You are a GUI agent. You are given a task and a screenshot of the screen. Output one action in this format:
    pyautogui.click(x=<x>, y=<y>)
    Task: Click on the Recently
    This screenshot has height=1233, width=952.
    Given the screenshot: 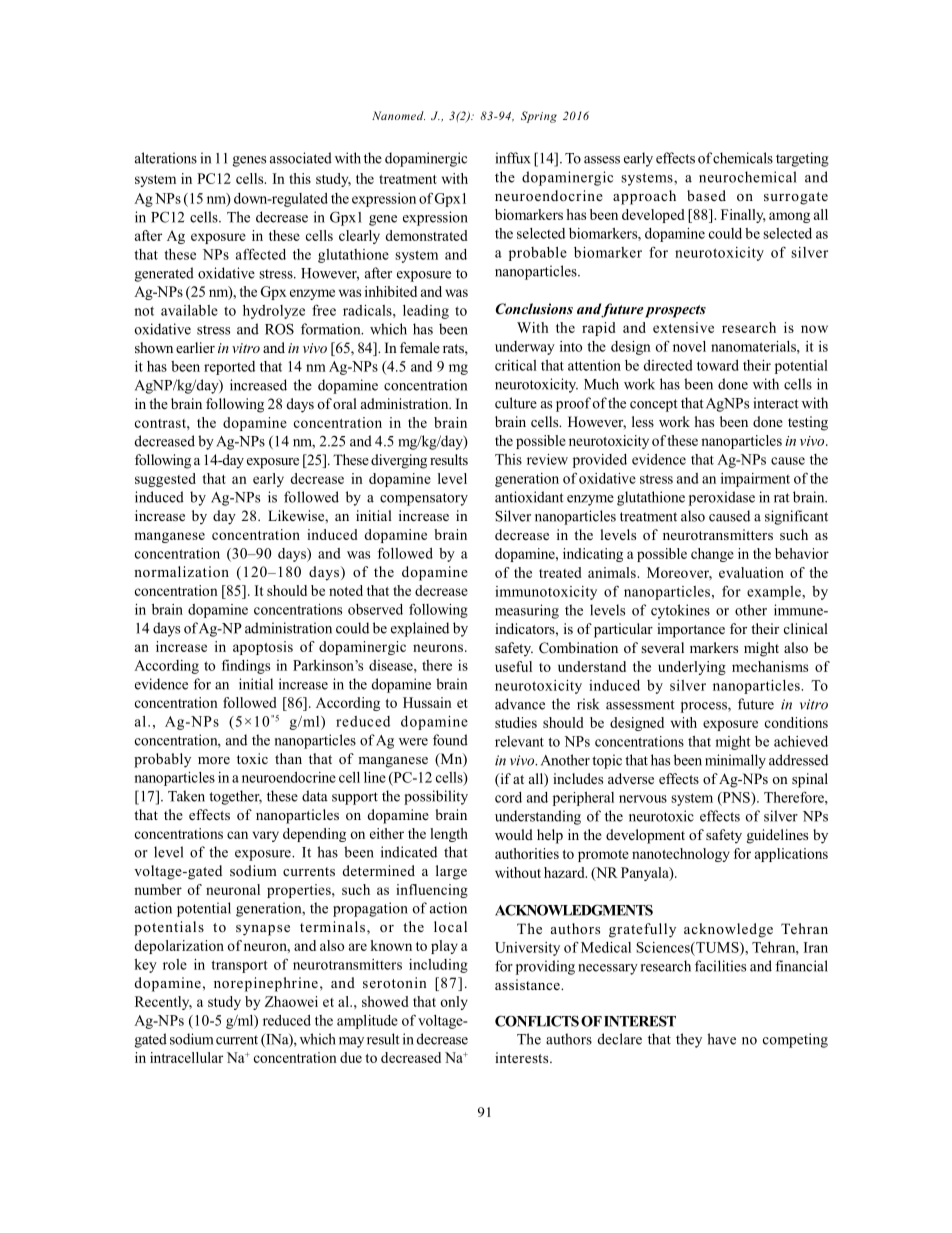 What is the action you would take?
    pyautogui.click(x=163, y=1003)
